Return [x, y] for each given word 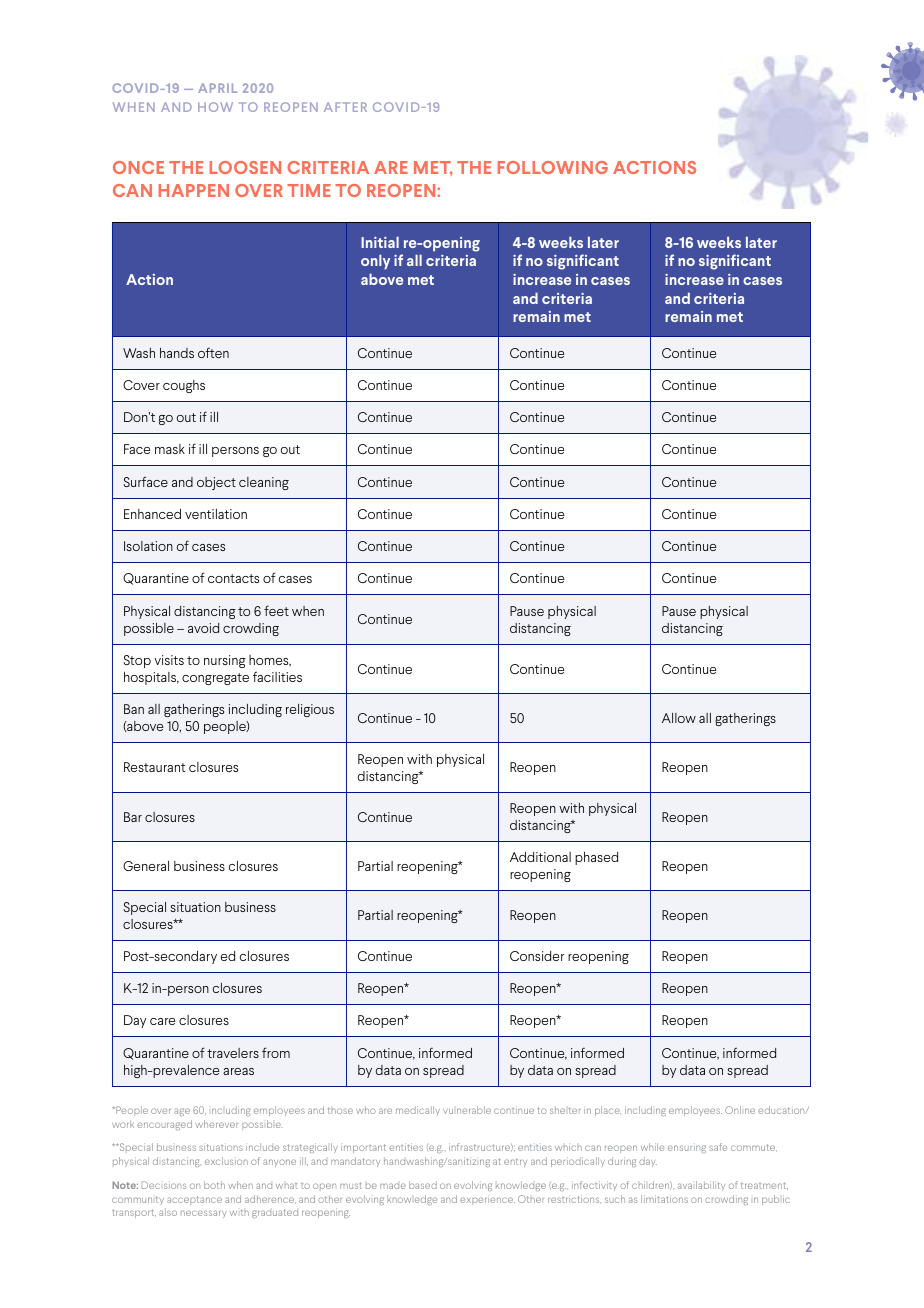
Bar [133, 817]
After [345, 107]
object [216, 483]
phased [596, 858]
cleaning [264, 483]
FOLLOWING [553, 167]
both [214, 1185]
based [423, 1185]
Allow [679, 718]
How [215, 107]
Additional [540, 857]
